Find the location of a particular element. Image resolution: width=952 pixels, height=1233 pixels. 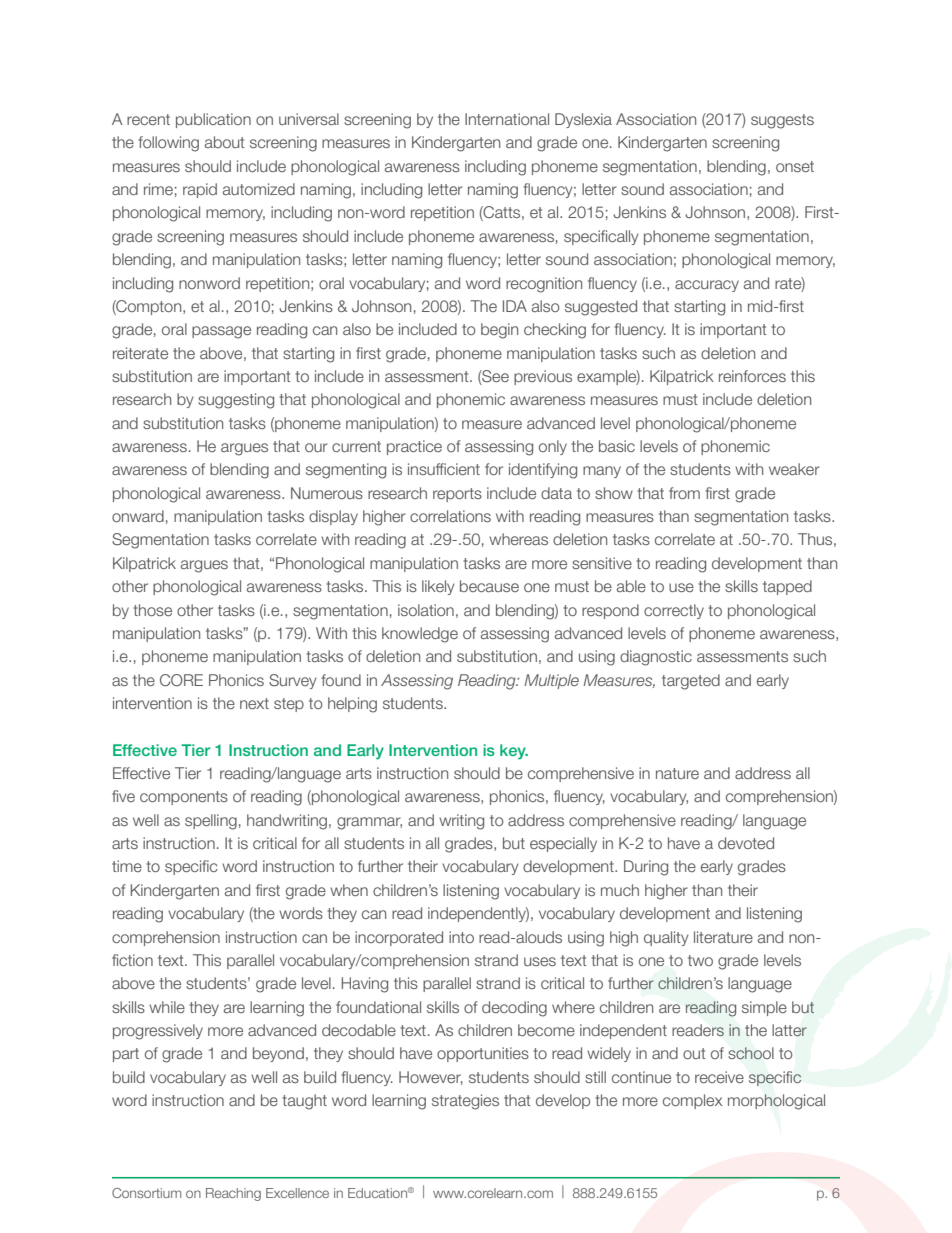

Reaching is located at coordinates (233, 1194).
